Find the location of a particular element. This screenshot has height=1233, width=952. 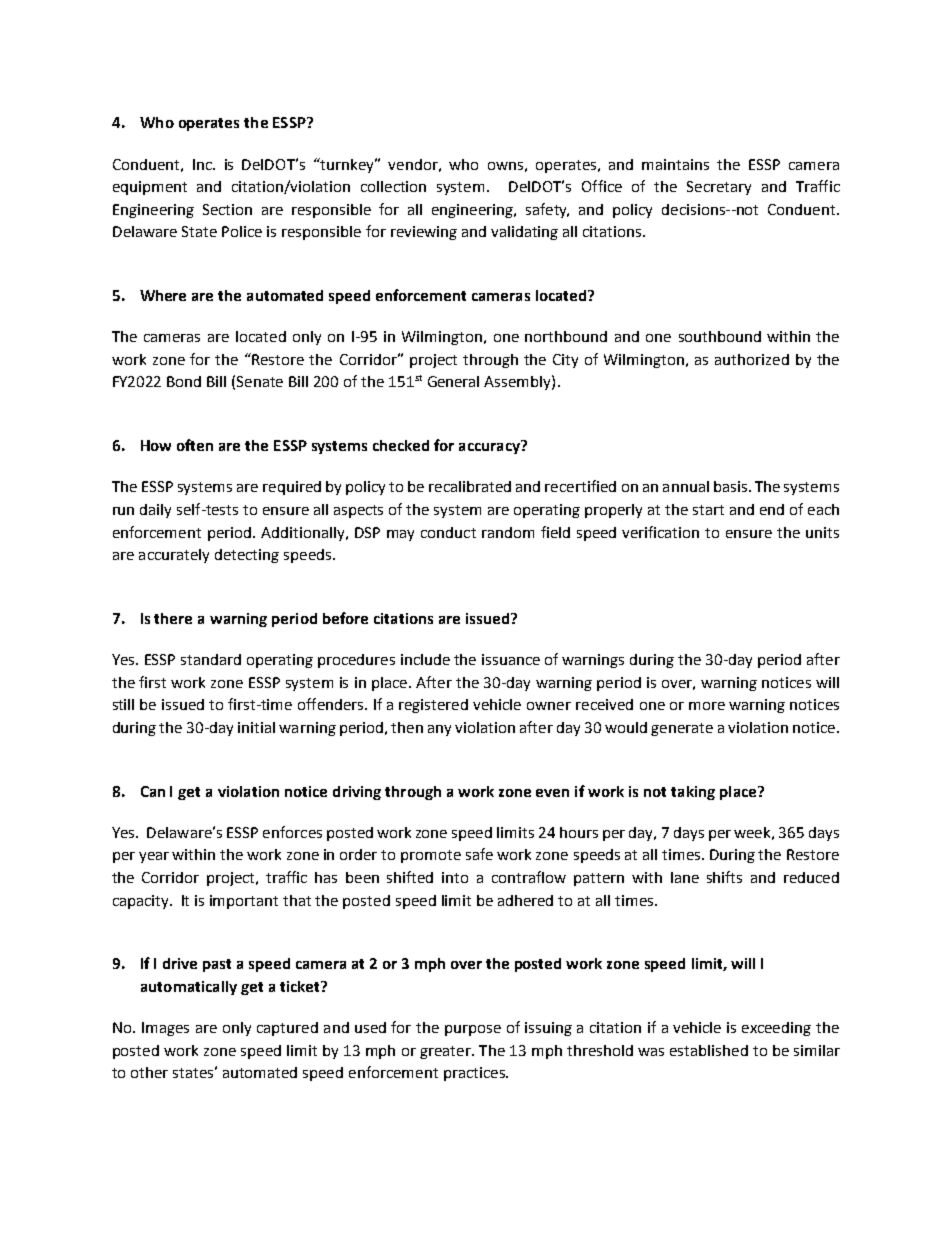

Bond is located at coordinates (184, 381).
